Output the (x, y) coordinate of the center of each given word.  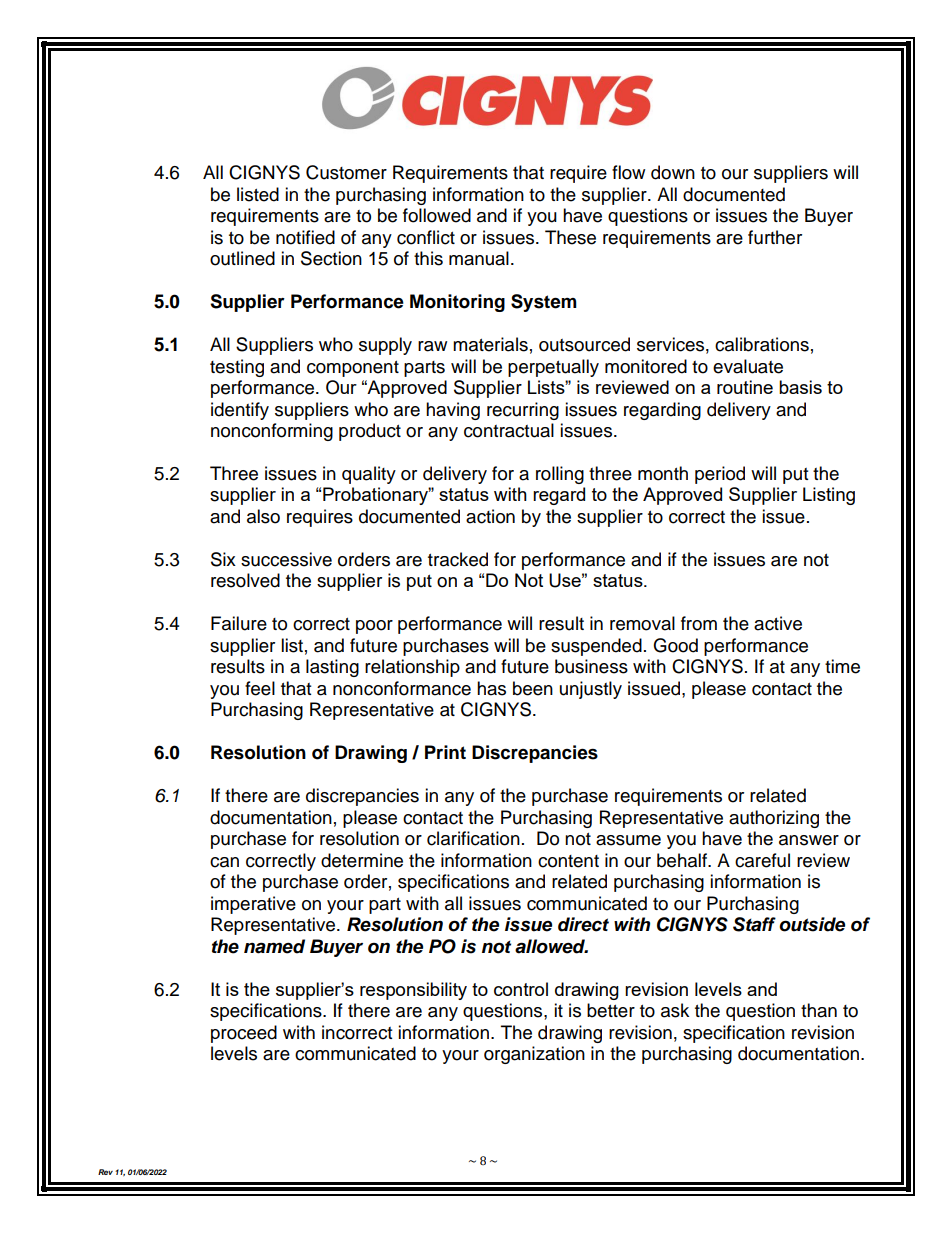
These (570, 237)
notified (305, 237)
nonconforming (272, 432)
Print (445, 752)
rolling (560, 475)
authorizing (774, 819)
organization (534, 1055)
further (775, 237)
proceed (244, 1034)
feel (260, 688)
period (720, 475)
